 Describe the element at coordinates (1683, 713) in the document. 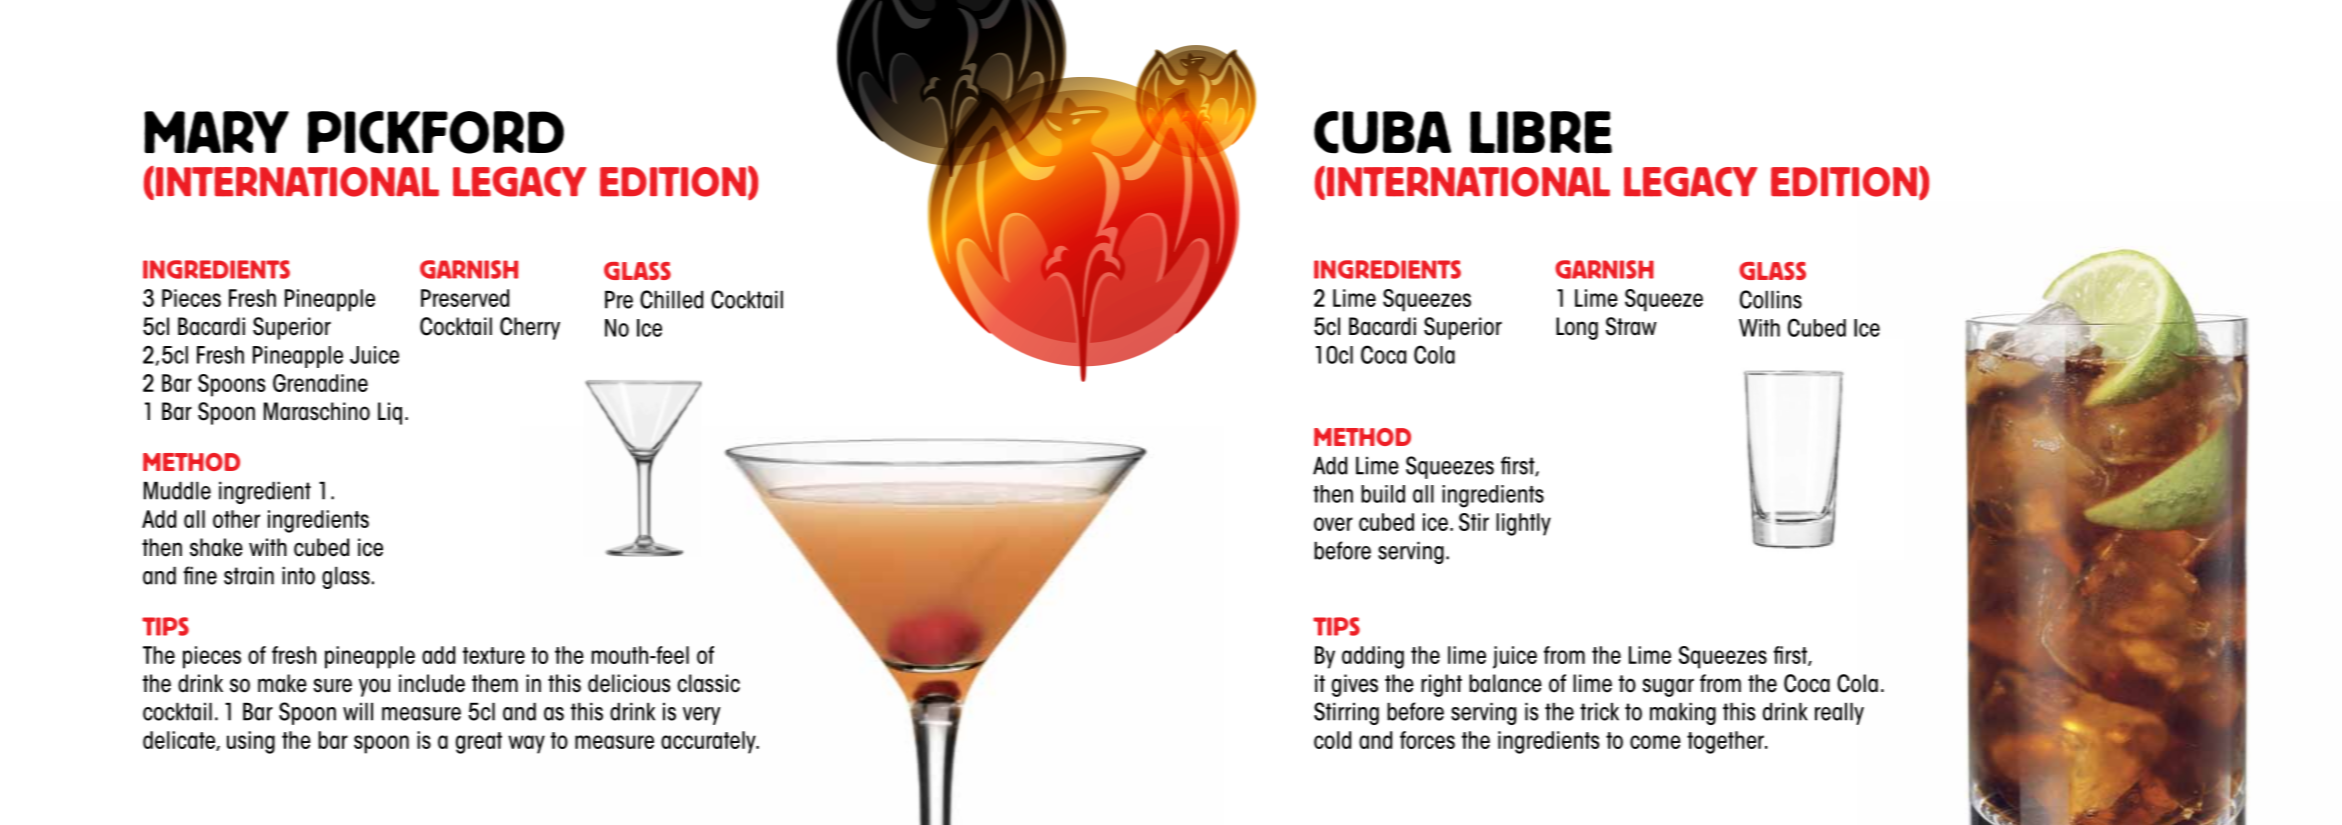

I see `making` at that location.
